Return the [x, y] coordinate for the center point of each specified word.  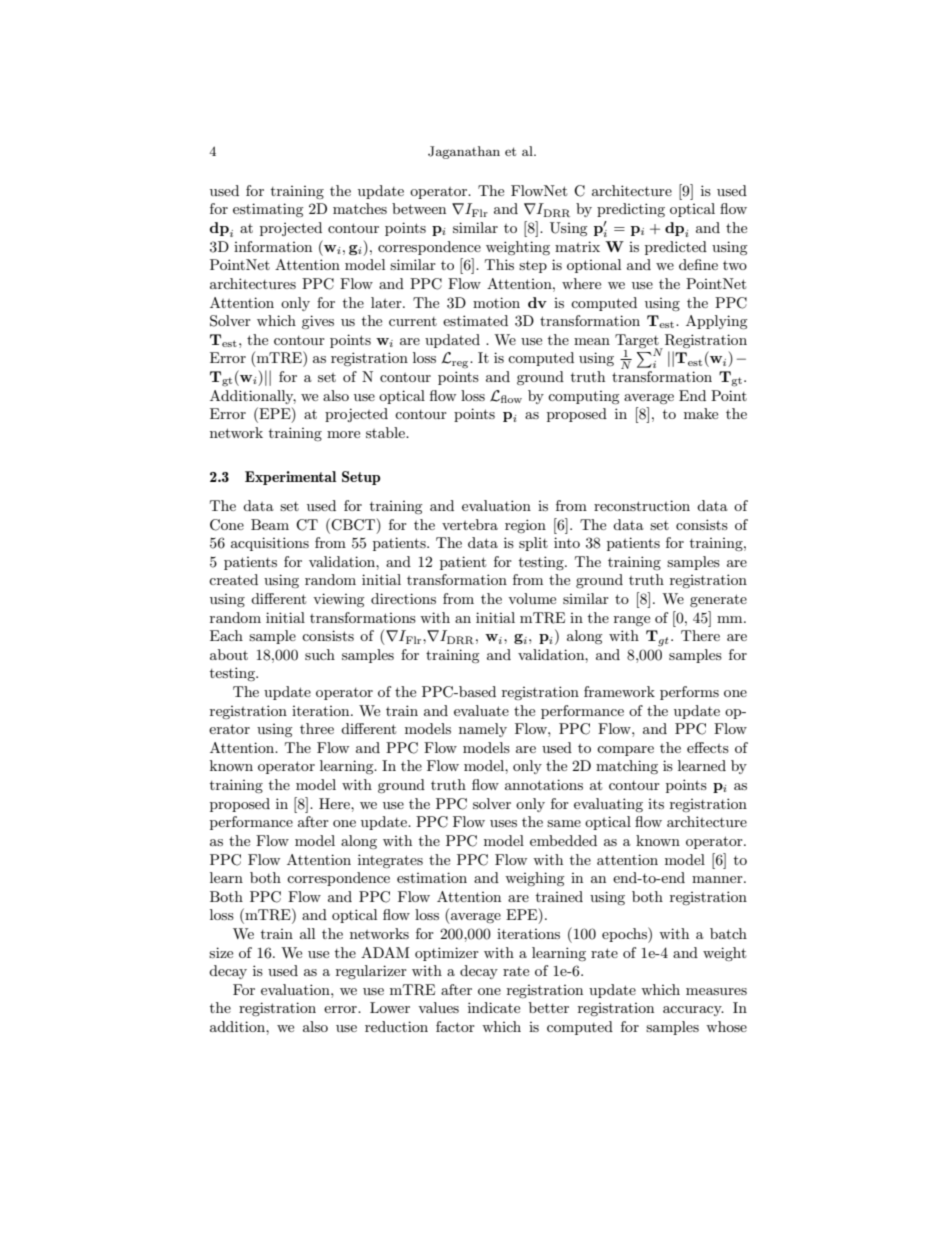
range [632, 621]
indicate [494, 1007]
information [273, 246]
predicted [676, 248]
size [221, 952]
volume [532, 598]
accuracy [693, 1011]
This [499, 264]
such [320, 654]
